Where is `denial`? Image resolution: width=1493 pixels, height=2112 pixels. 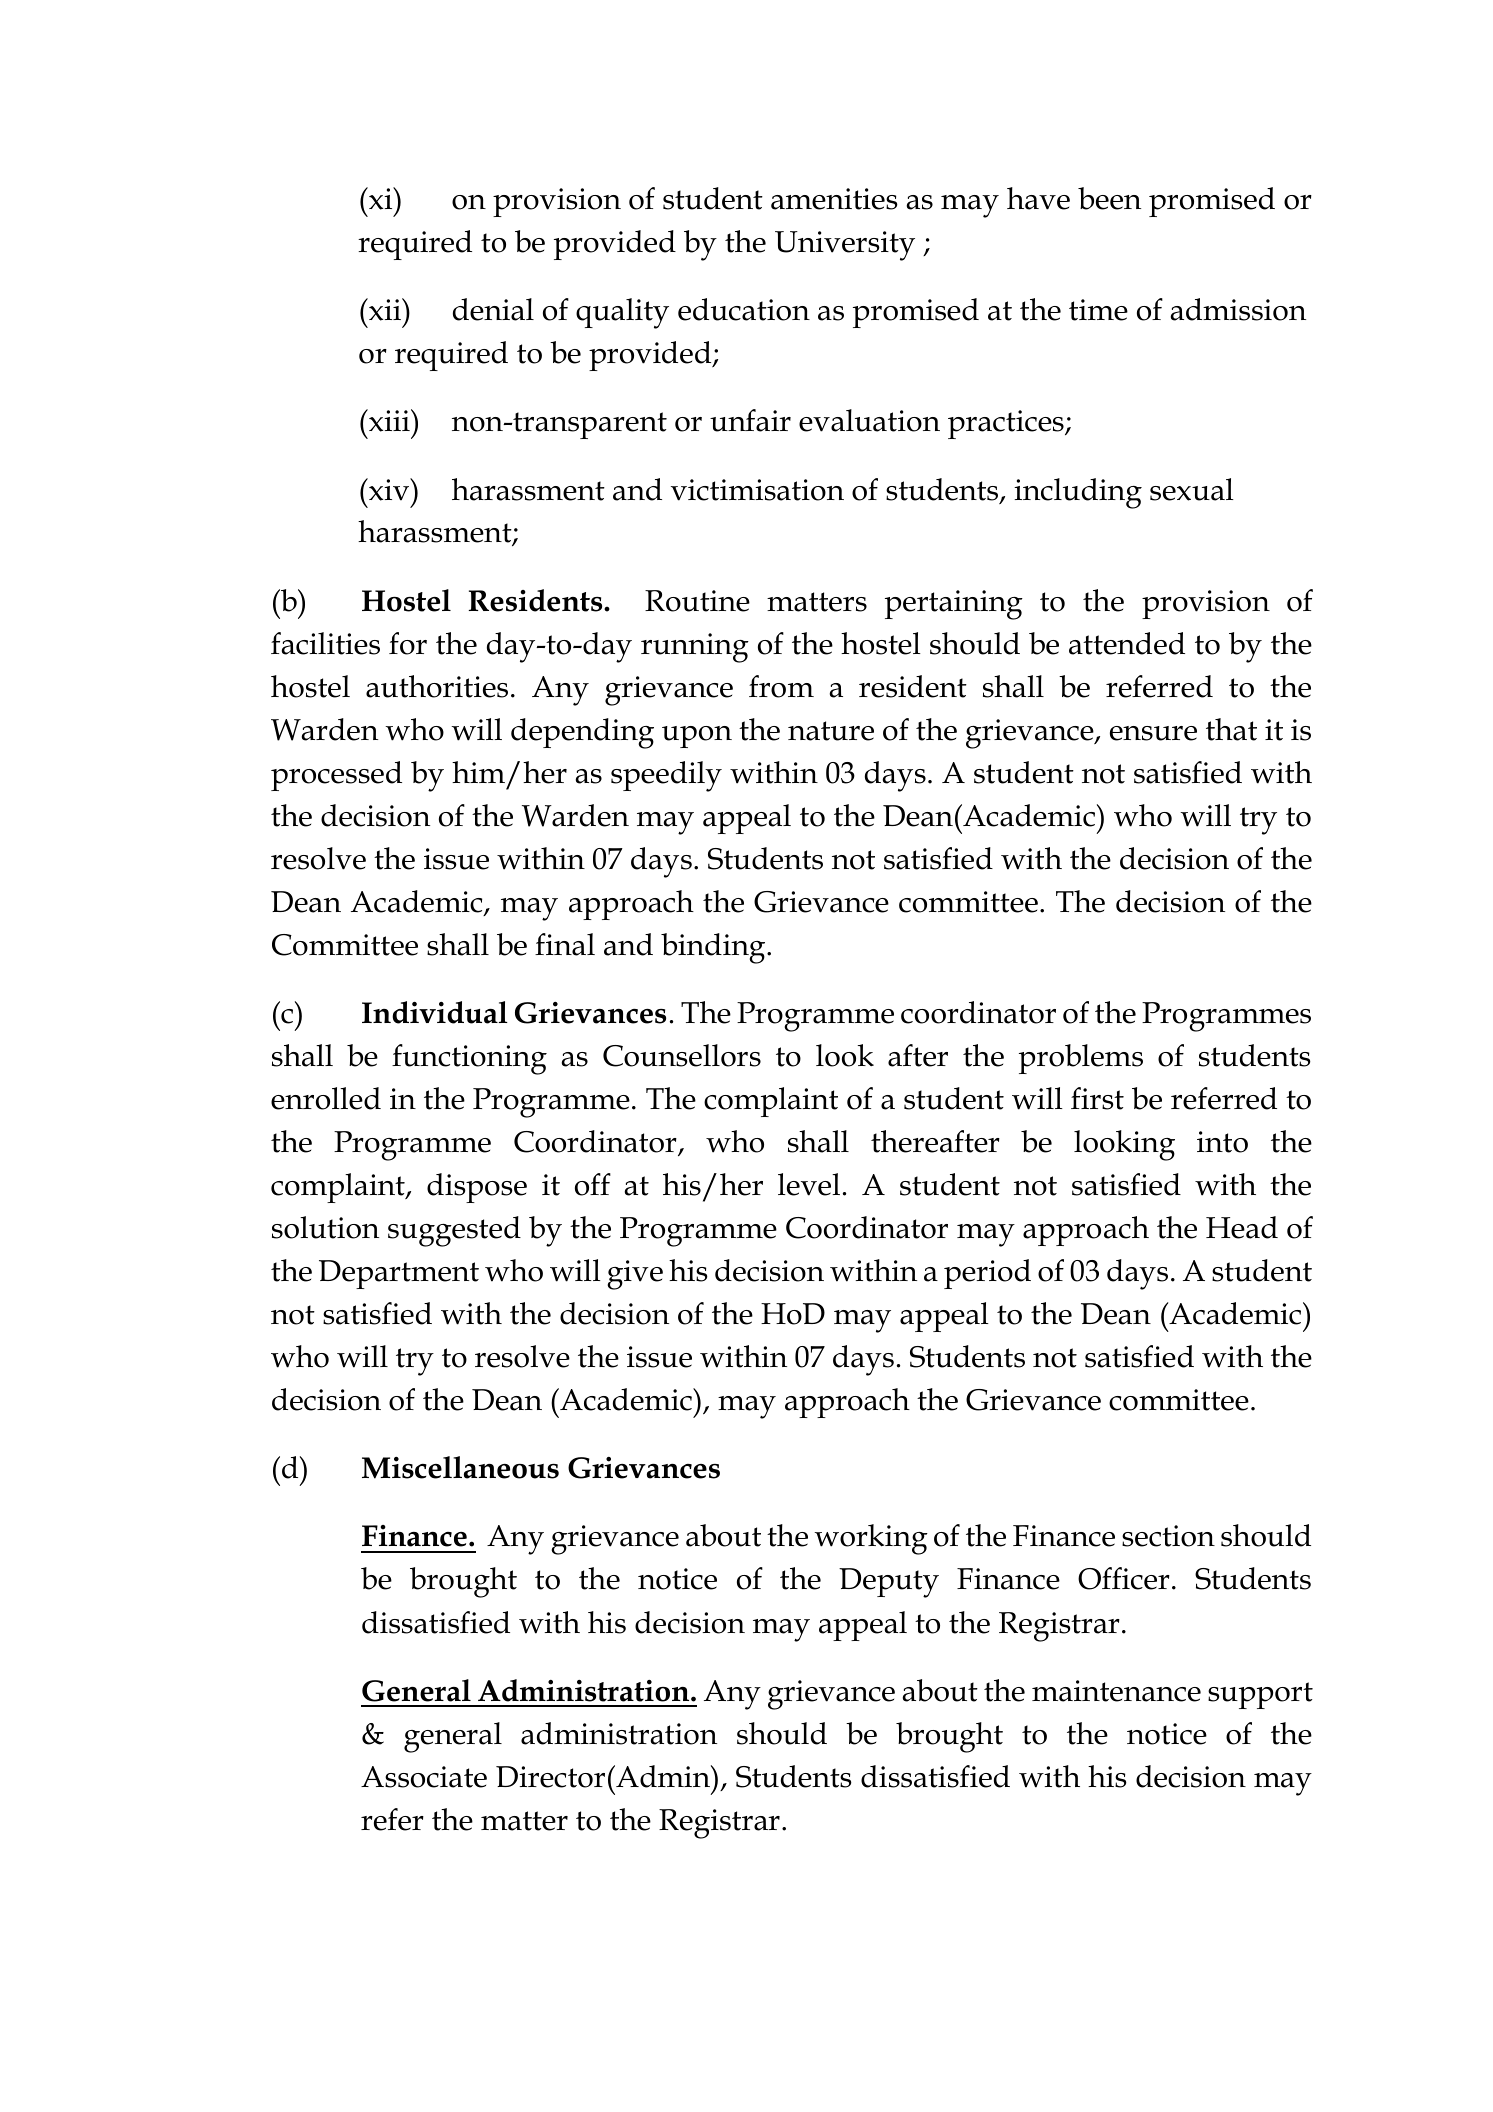
denial is located at coordinates (493, 309).
